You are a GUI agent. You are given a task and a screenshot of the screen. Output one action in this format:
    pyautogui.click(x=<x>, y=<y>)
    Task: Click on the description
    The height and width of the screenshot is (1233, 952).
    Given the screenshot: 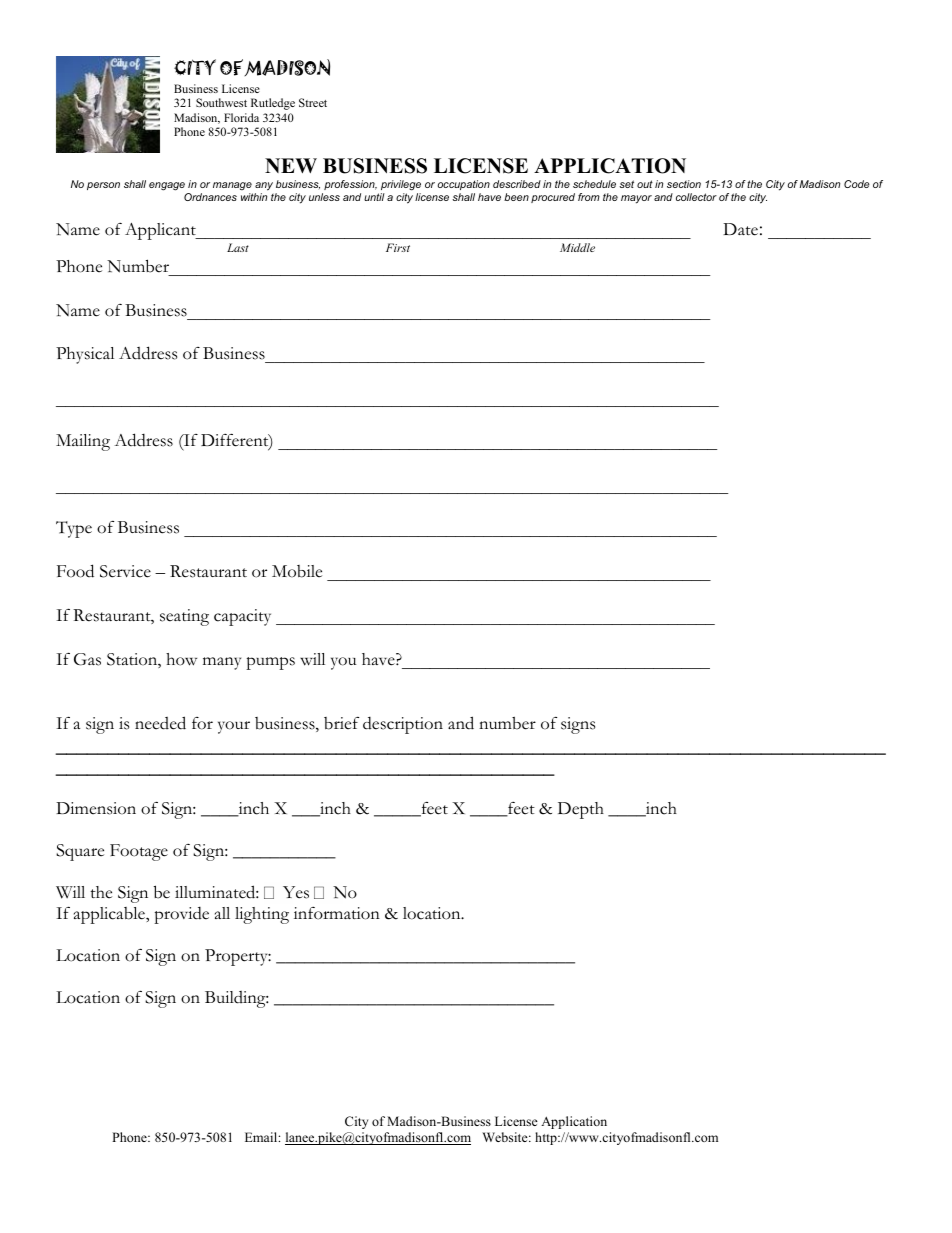 What is the action you would take?
    pyautogui.click(x=403, y=725)
